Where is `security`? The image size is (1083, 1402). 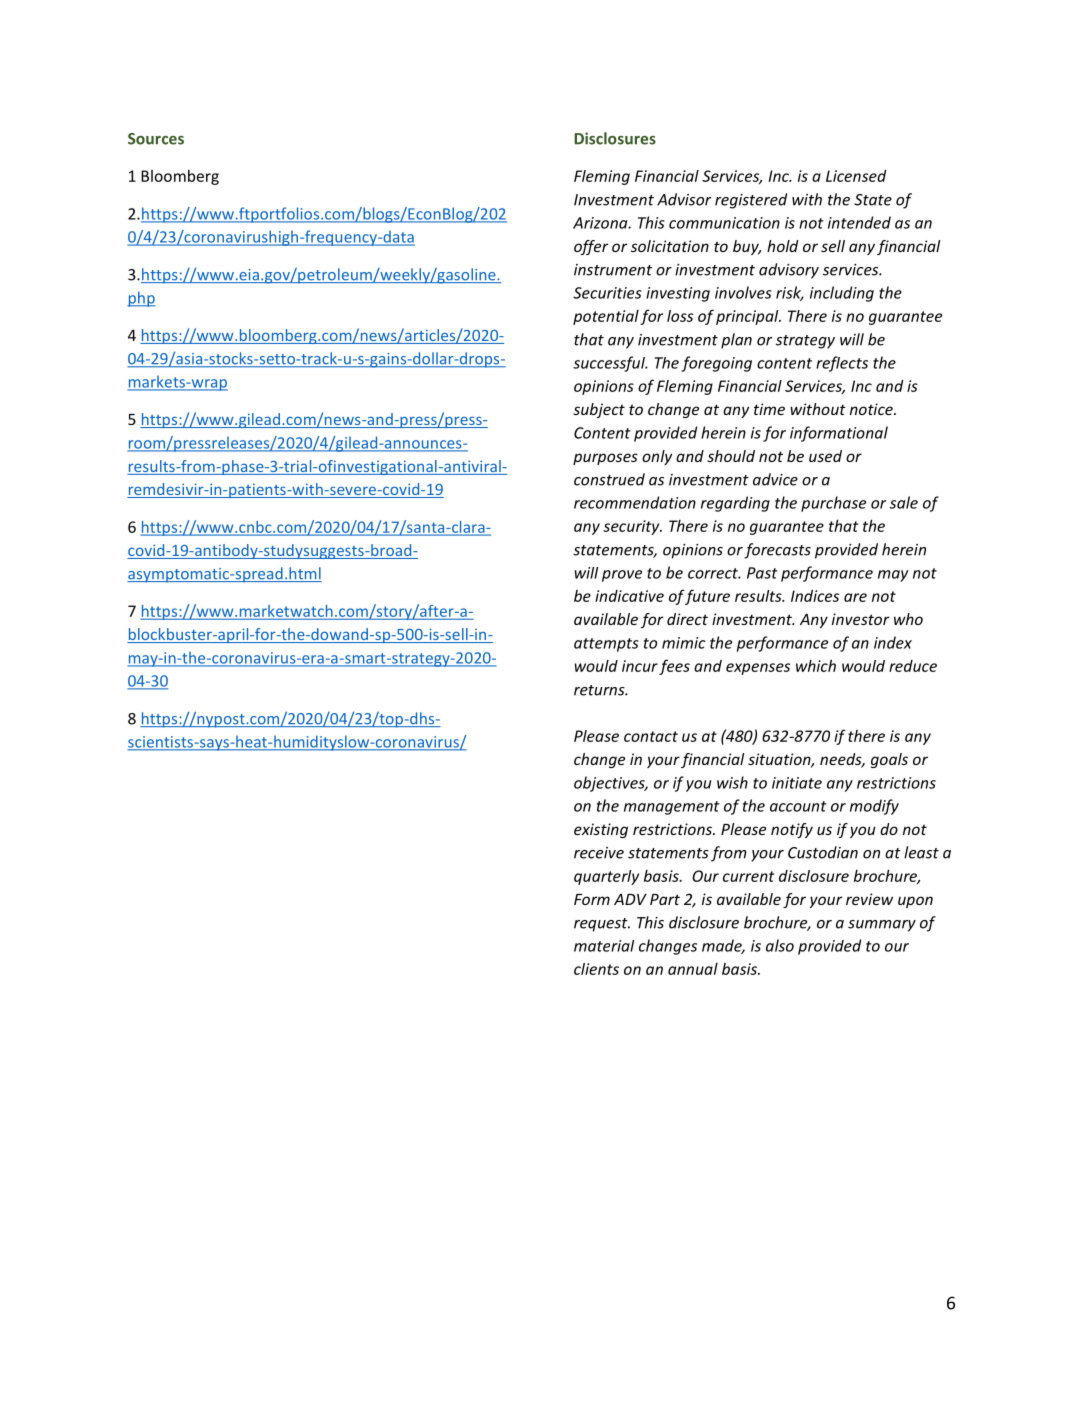
security is located at coordinates (632, 527).
